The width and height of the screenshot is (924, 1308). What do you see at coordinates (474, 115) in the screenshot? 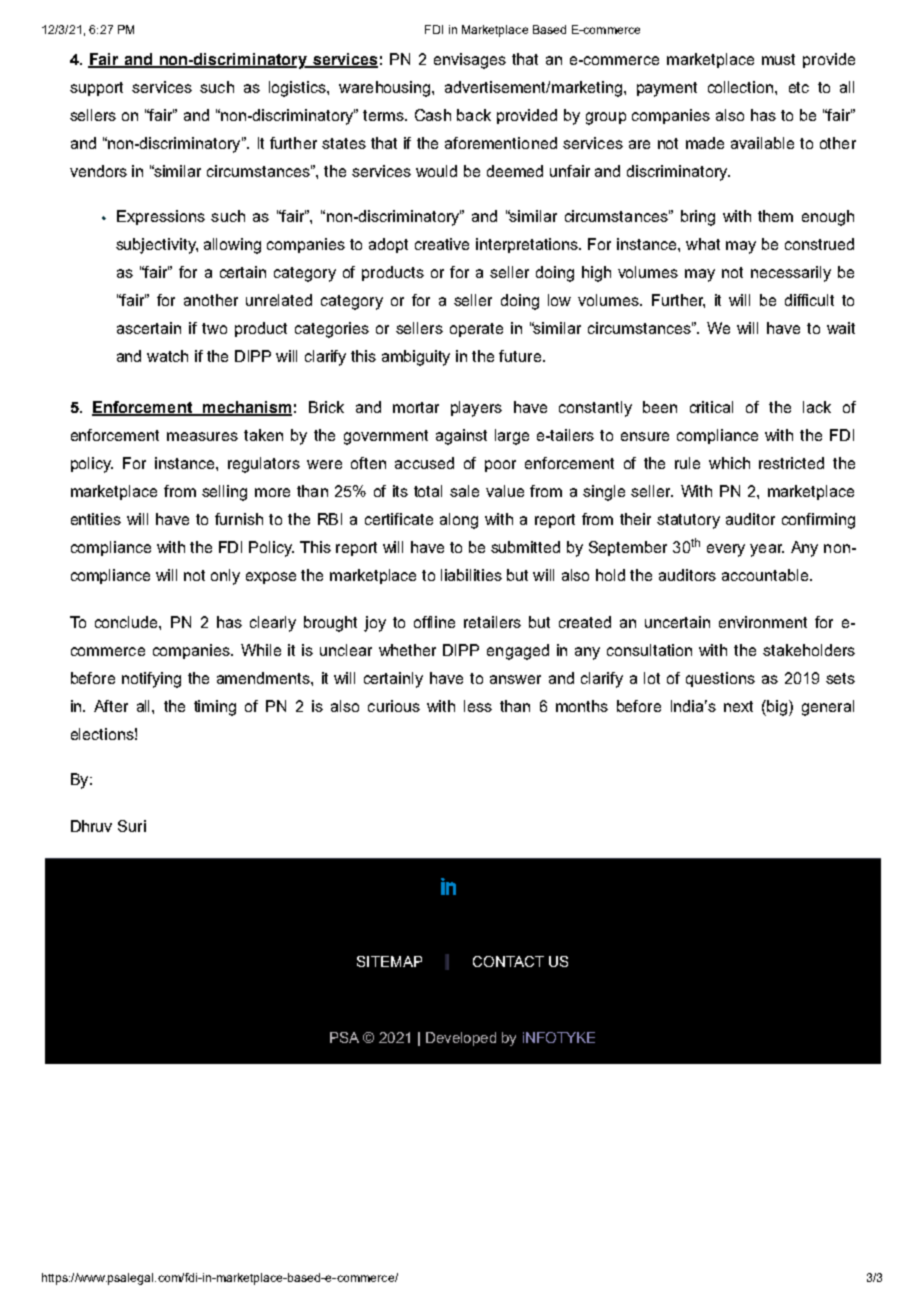
I see `back` at bounding box center [474, 115].
